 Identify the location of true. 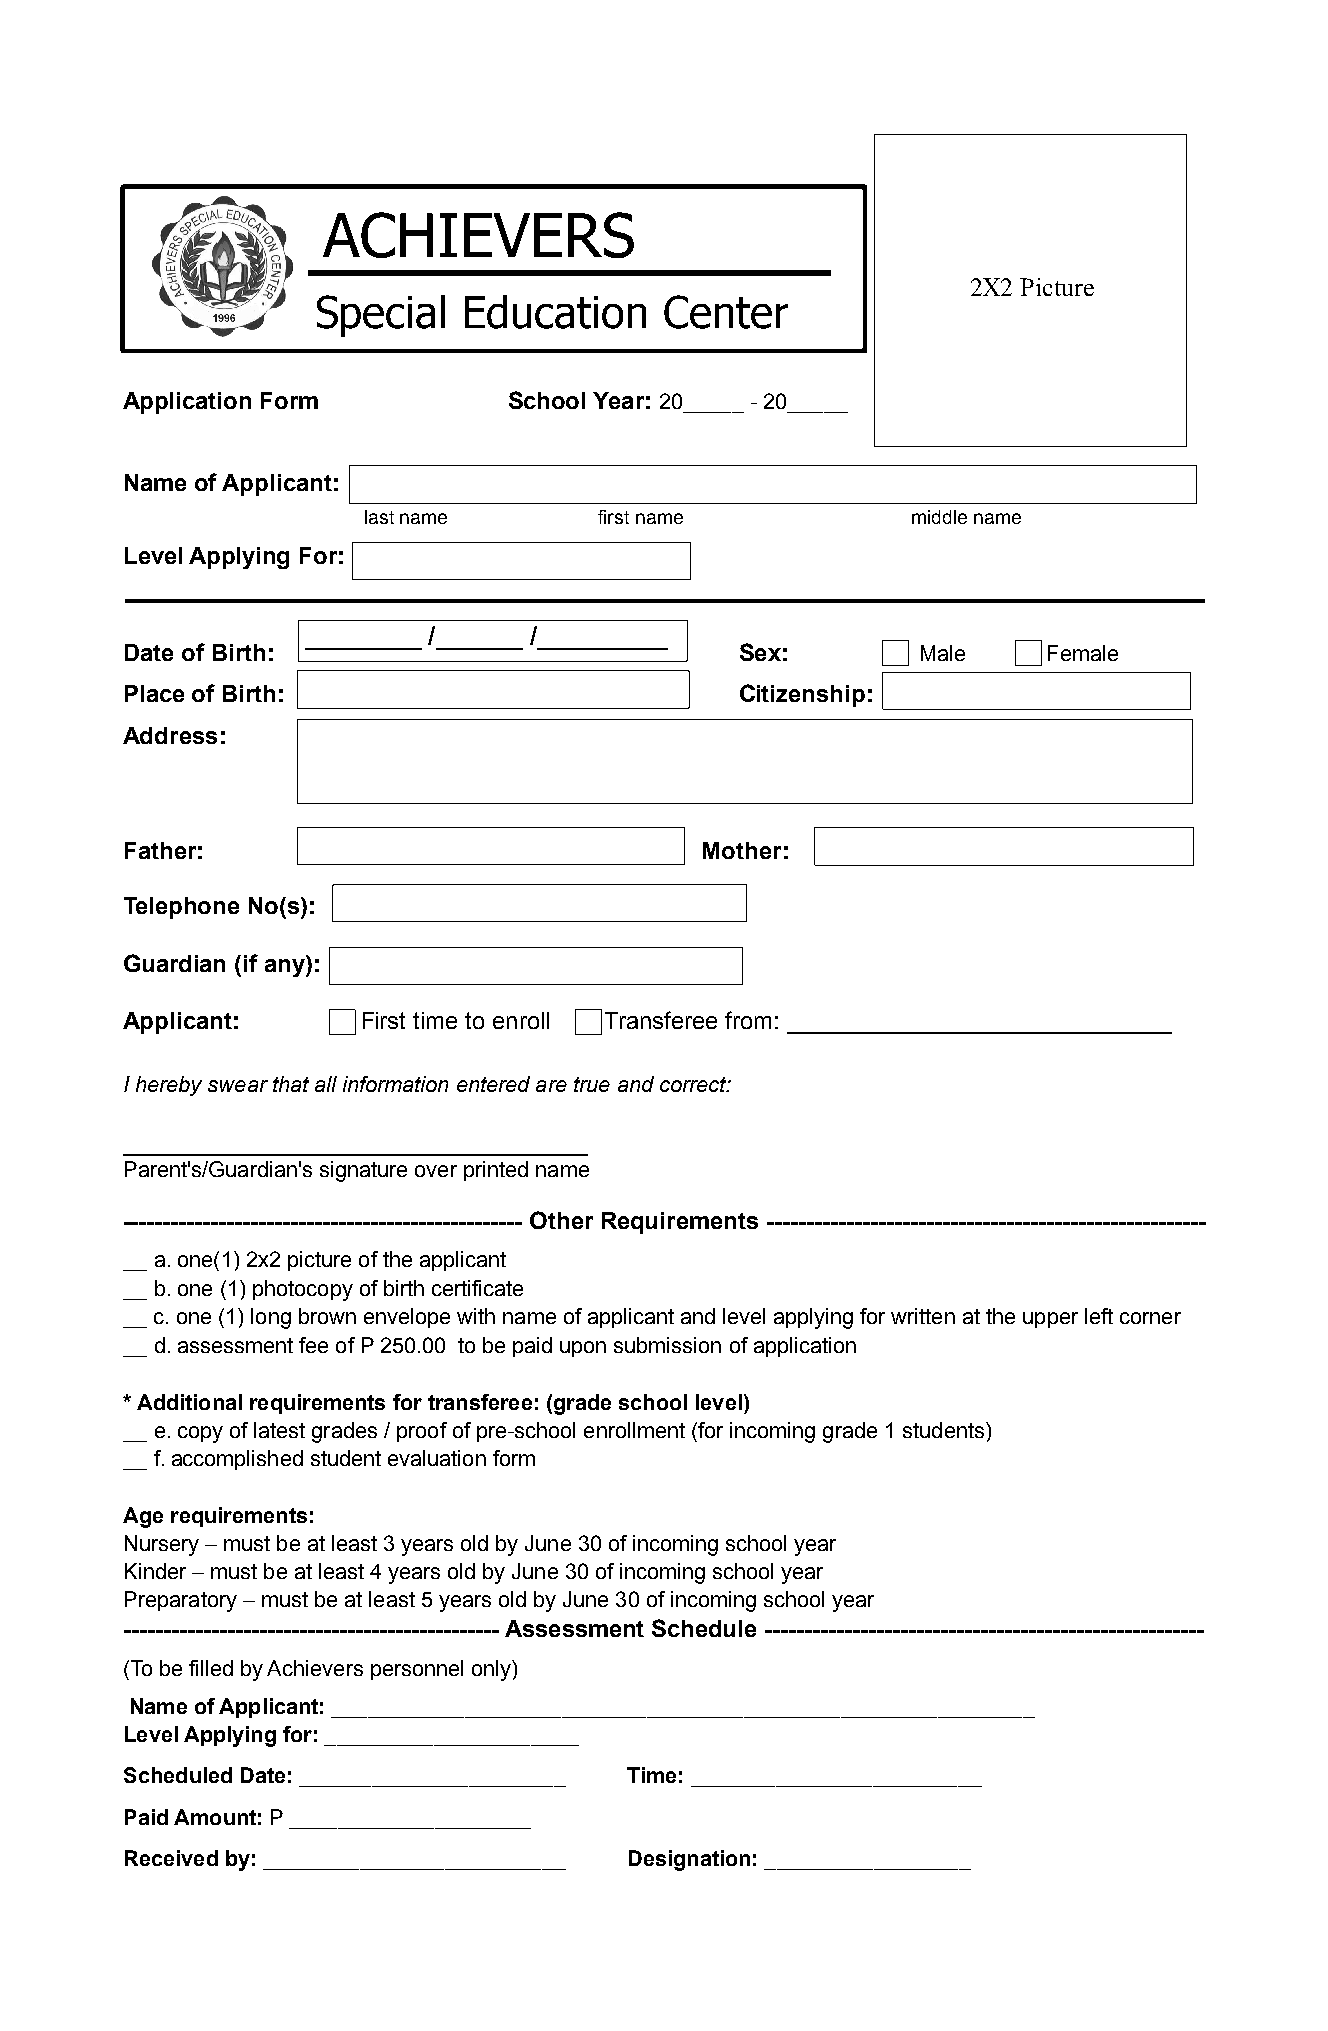
(592, 1084).
